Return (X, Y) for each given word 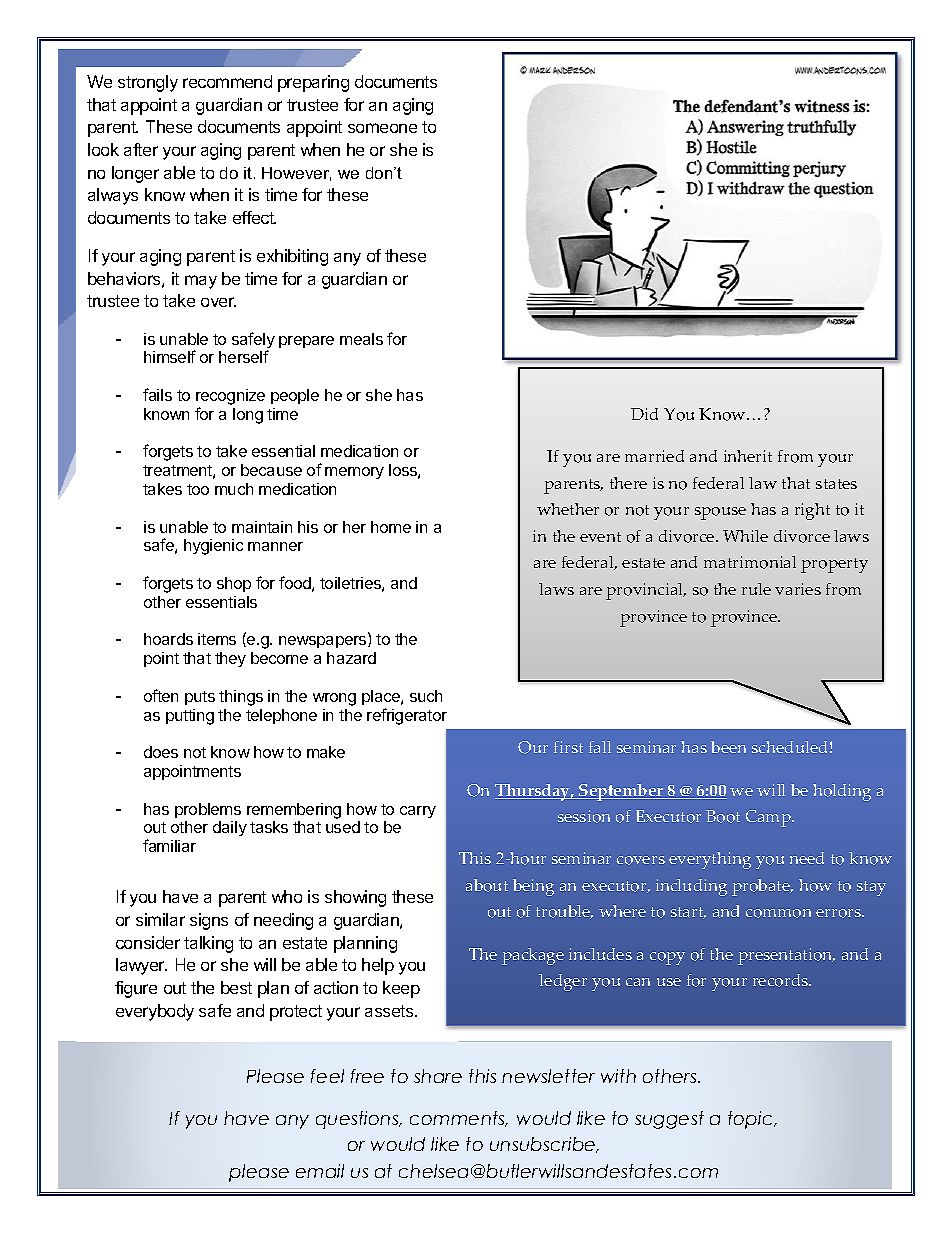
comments (459, 1119)
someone (382, 128)
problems (208, 810)
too (198, 489)
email (320, 1171)
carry (418, 812)
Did (644, 414)
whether (568, 509)
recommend (227, 81)
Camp (769, 818)
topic (752, 1120)
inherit (748, 456)
